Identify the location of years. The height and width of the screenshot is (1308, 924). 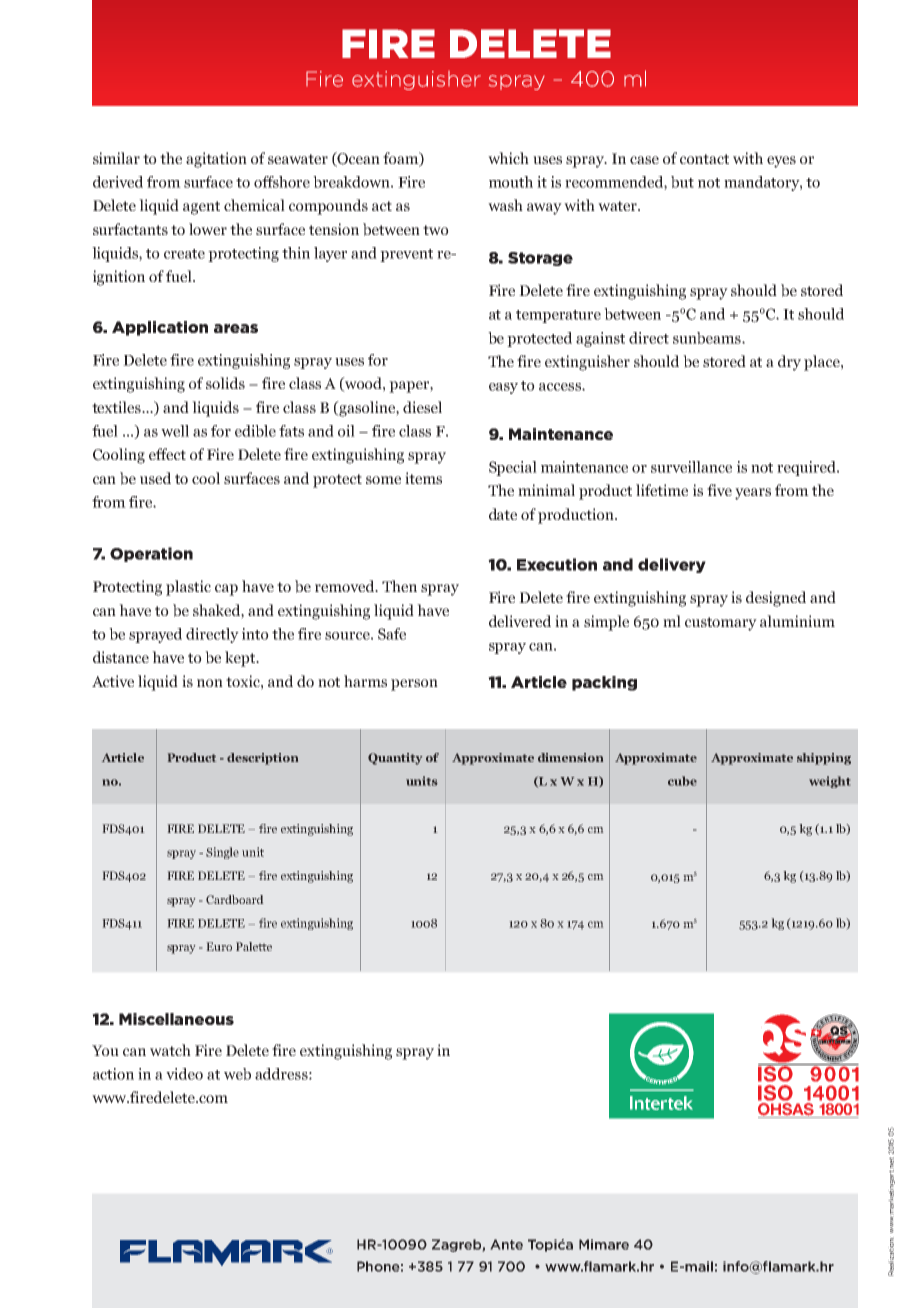
(753, 494).
